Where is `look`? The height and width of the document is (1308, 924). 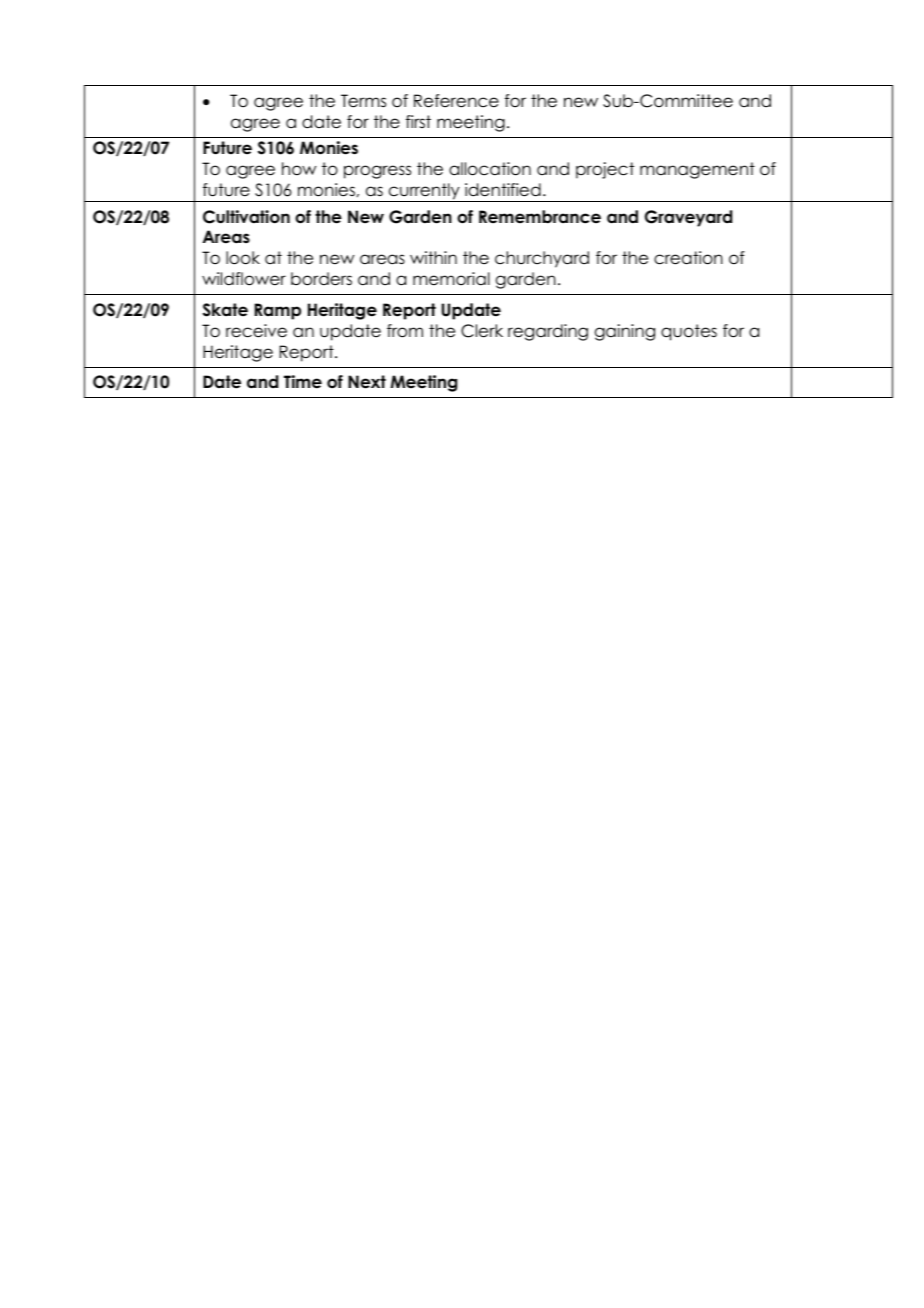 look is located at coordinates (243, 258).
